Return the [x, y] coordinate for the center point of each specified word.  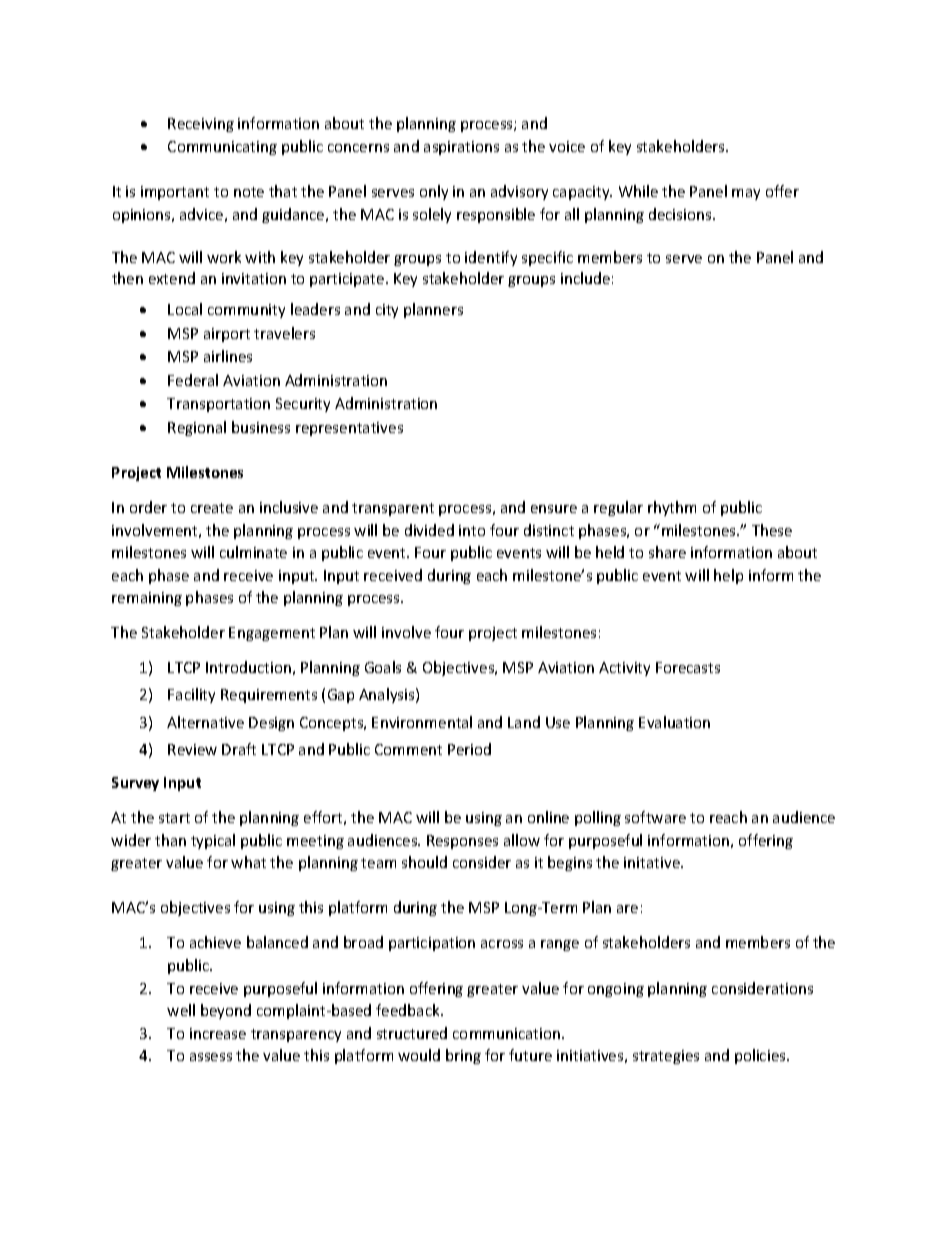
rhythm [672, 508]
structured [412, 1033]
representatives [349, 429]
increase [218, 1033]
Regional [197, 428]
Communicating [222, 148]
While [638, 191]
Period [469, 749]
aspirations [461, 148]
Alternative [205, 722]
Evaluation [674, 722]
